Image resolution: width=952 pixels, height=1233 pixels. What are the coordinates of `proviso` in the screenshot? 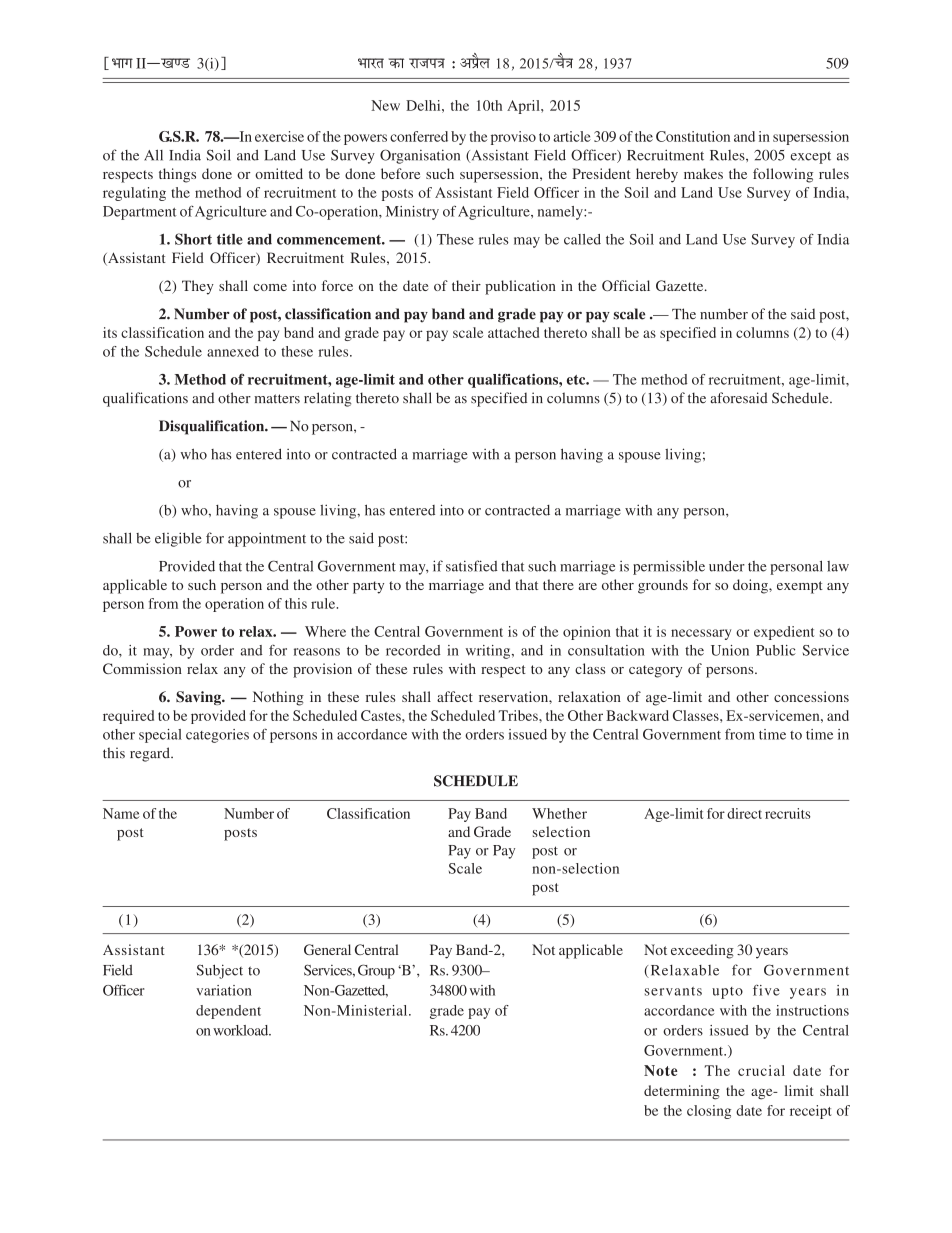 It's located at (513, 138).
